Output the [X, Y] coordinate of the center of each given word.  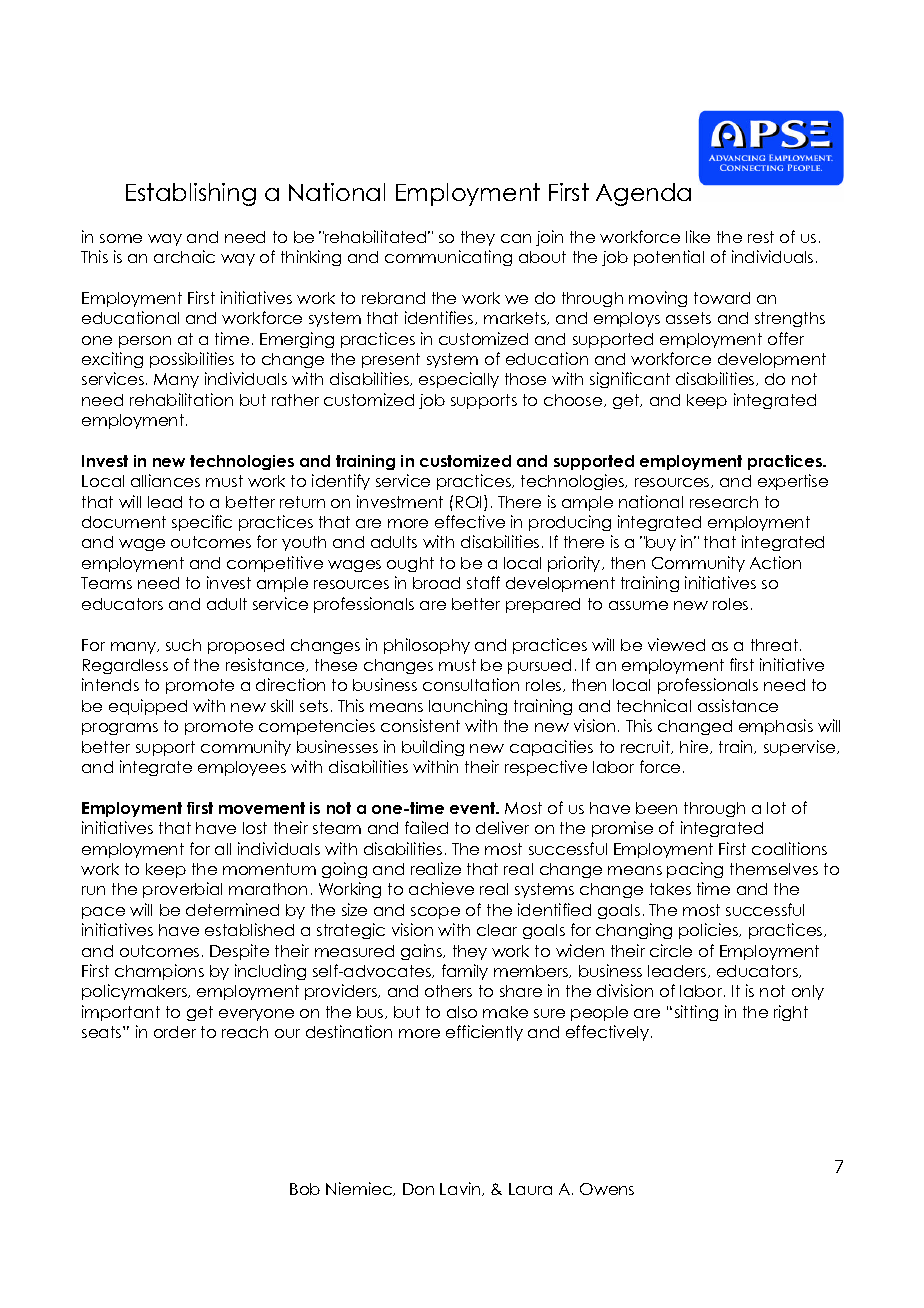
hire [695, 747]
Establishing [191, 194]
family [465, 972]
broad [436, 583]
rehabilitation [181, 399]
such [183, 645]
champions [159, 972]
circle [671, 950]
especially [459, 380]
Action [775, 562]
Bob [305, 1189]
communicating [448, 258]
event [474, 808]
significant [630, 380]
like [698, 236]
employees [242, 768]
